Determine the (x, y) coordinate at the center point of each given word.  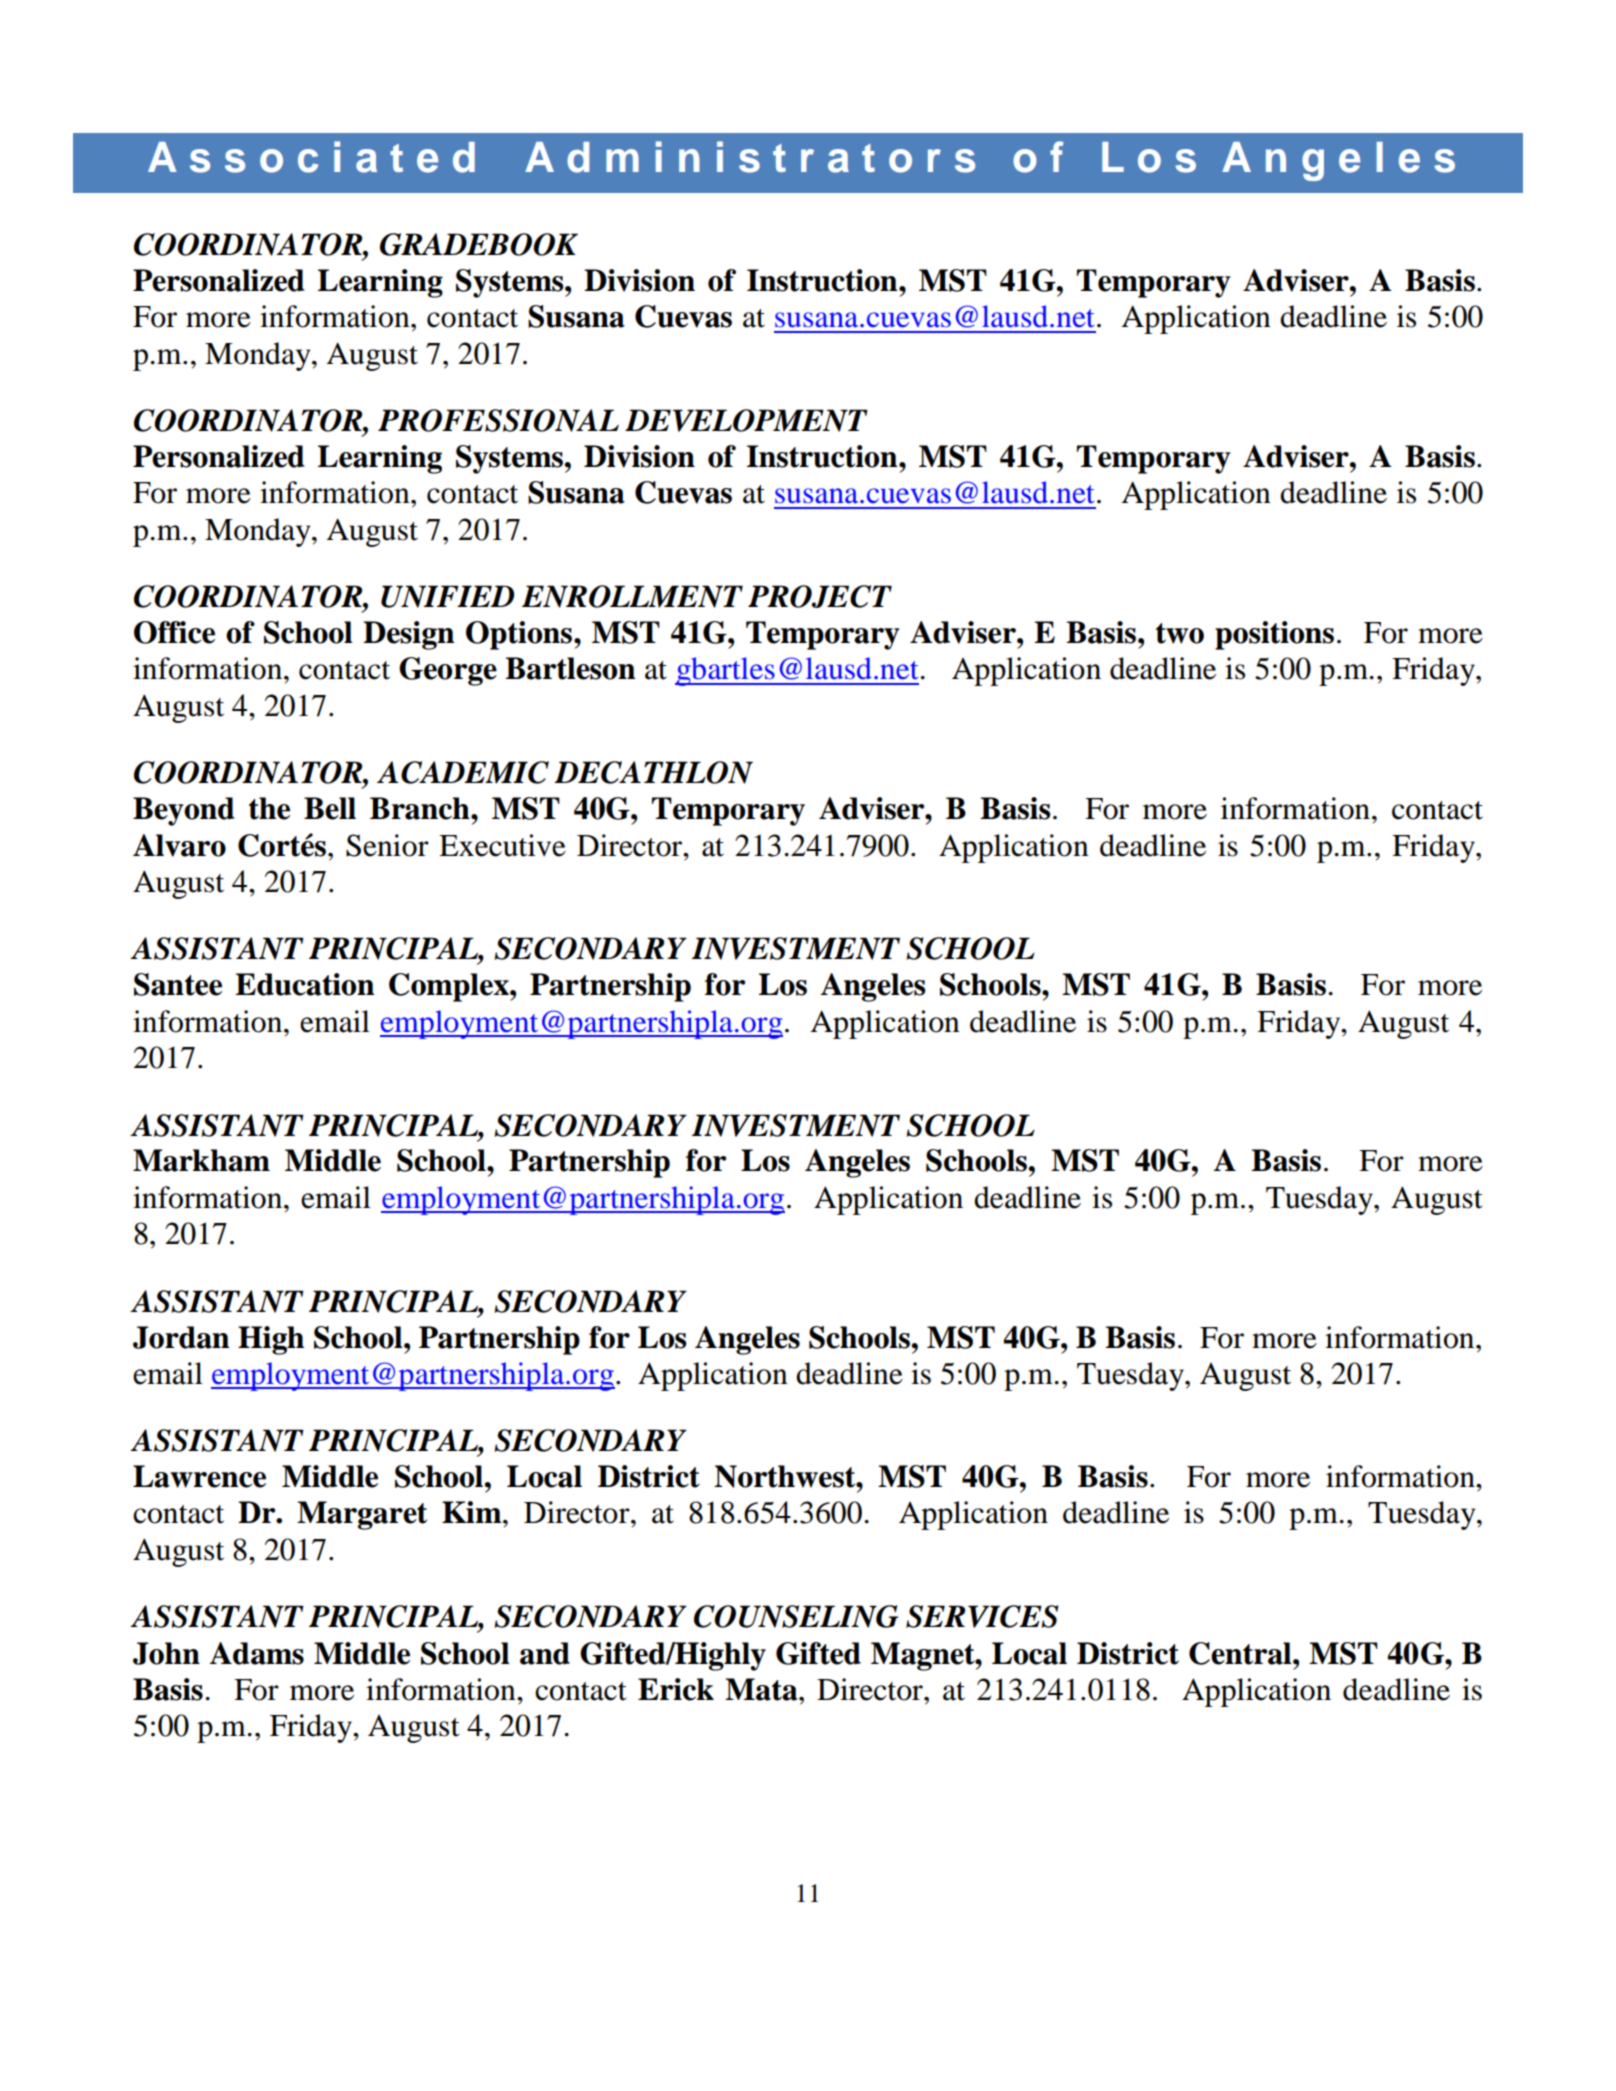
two (1180, 633)
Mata (762, 1689)
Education (305, 984)
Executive (502, 845)
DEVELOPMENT (746, 420)
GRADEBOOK (479, 244)
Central (1241, 1653)
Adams (257, 1653)
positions (1274, 635)
